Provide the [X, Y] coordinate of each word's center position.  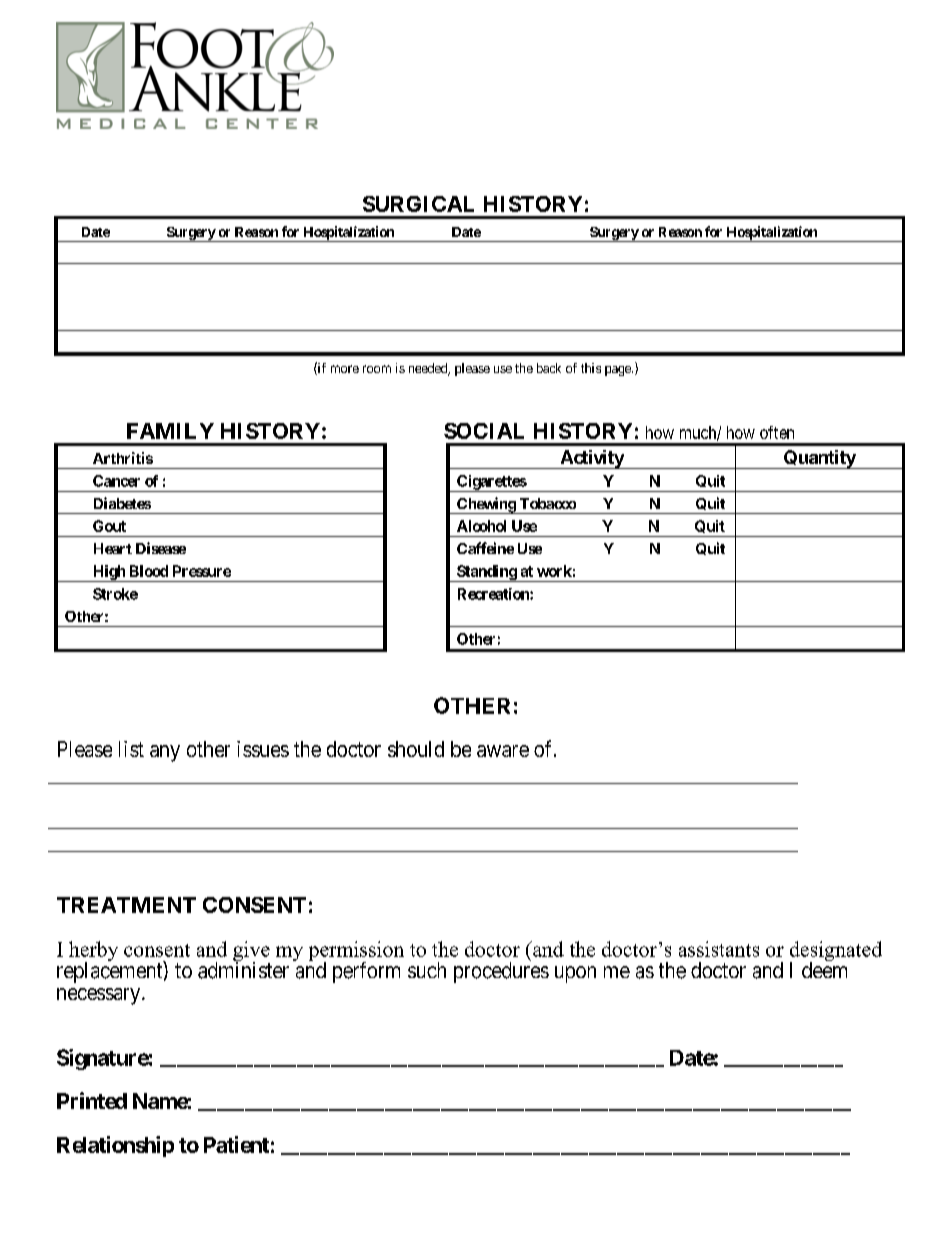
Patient [236, 1144]
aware [503, 751]
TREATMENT [126, 905]
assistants [719, 949]
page [619, 371]
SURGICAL [418, 204]
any [165, 753]
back [549, 368]
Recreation [494, 594]
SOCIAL [484, 431]
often [777, 432]
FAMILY [170, 431]
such [427, 970]
